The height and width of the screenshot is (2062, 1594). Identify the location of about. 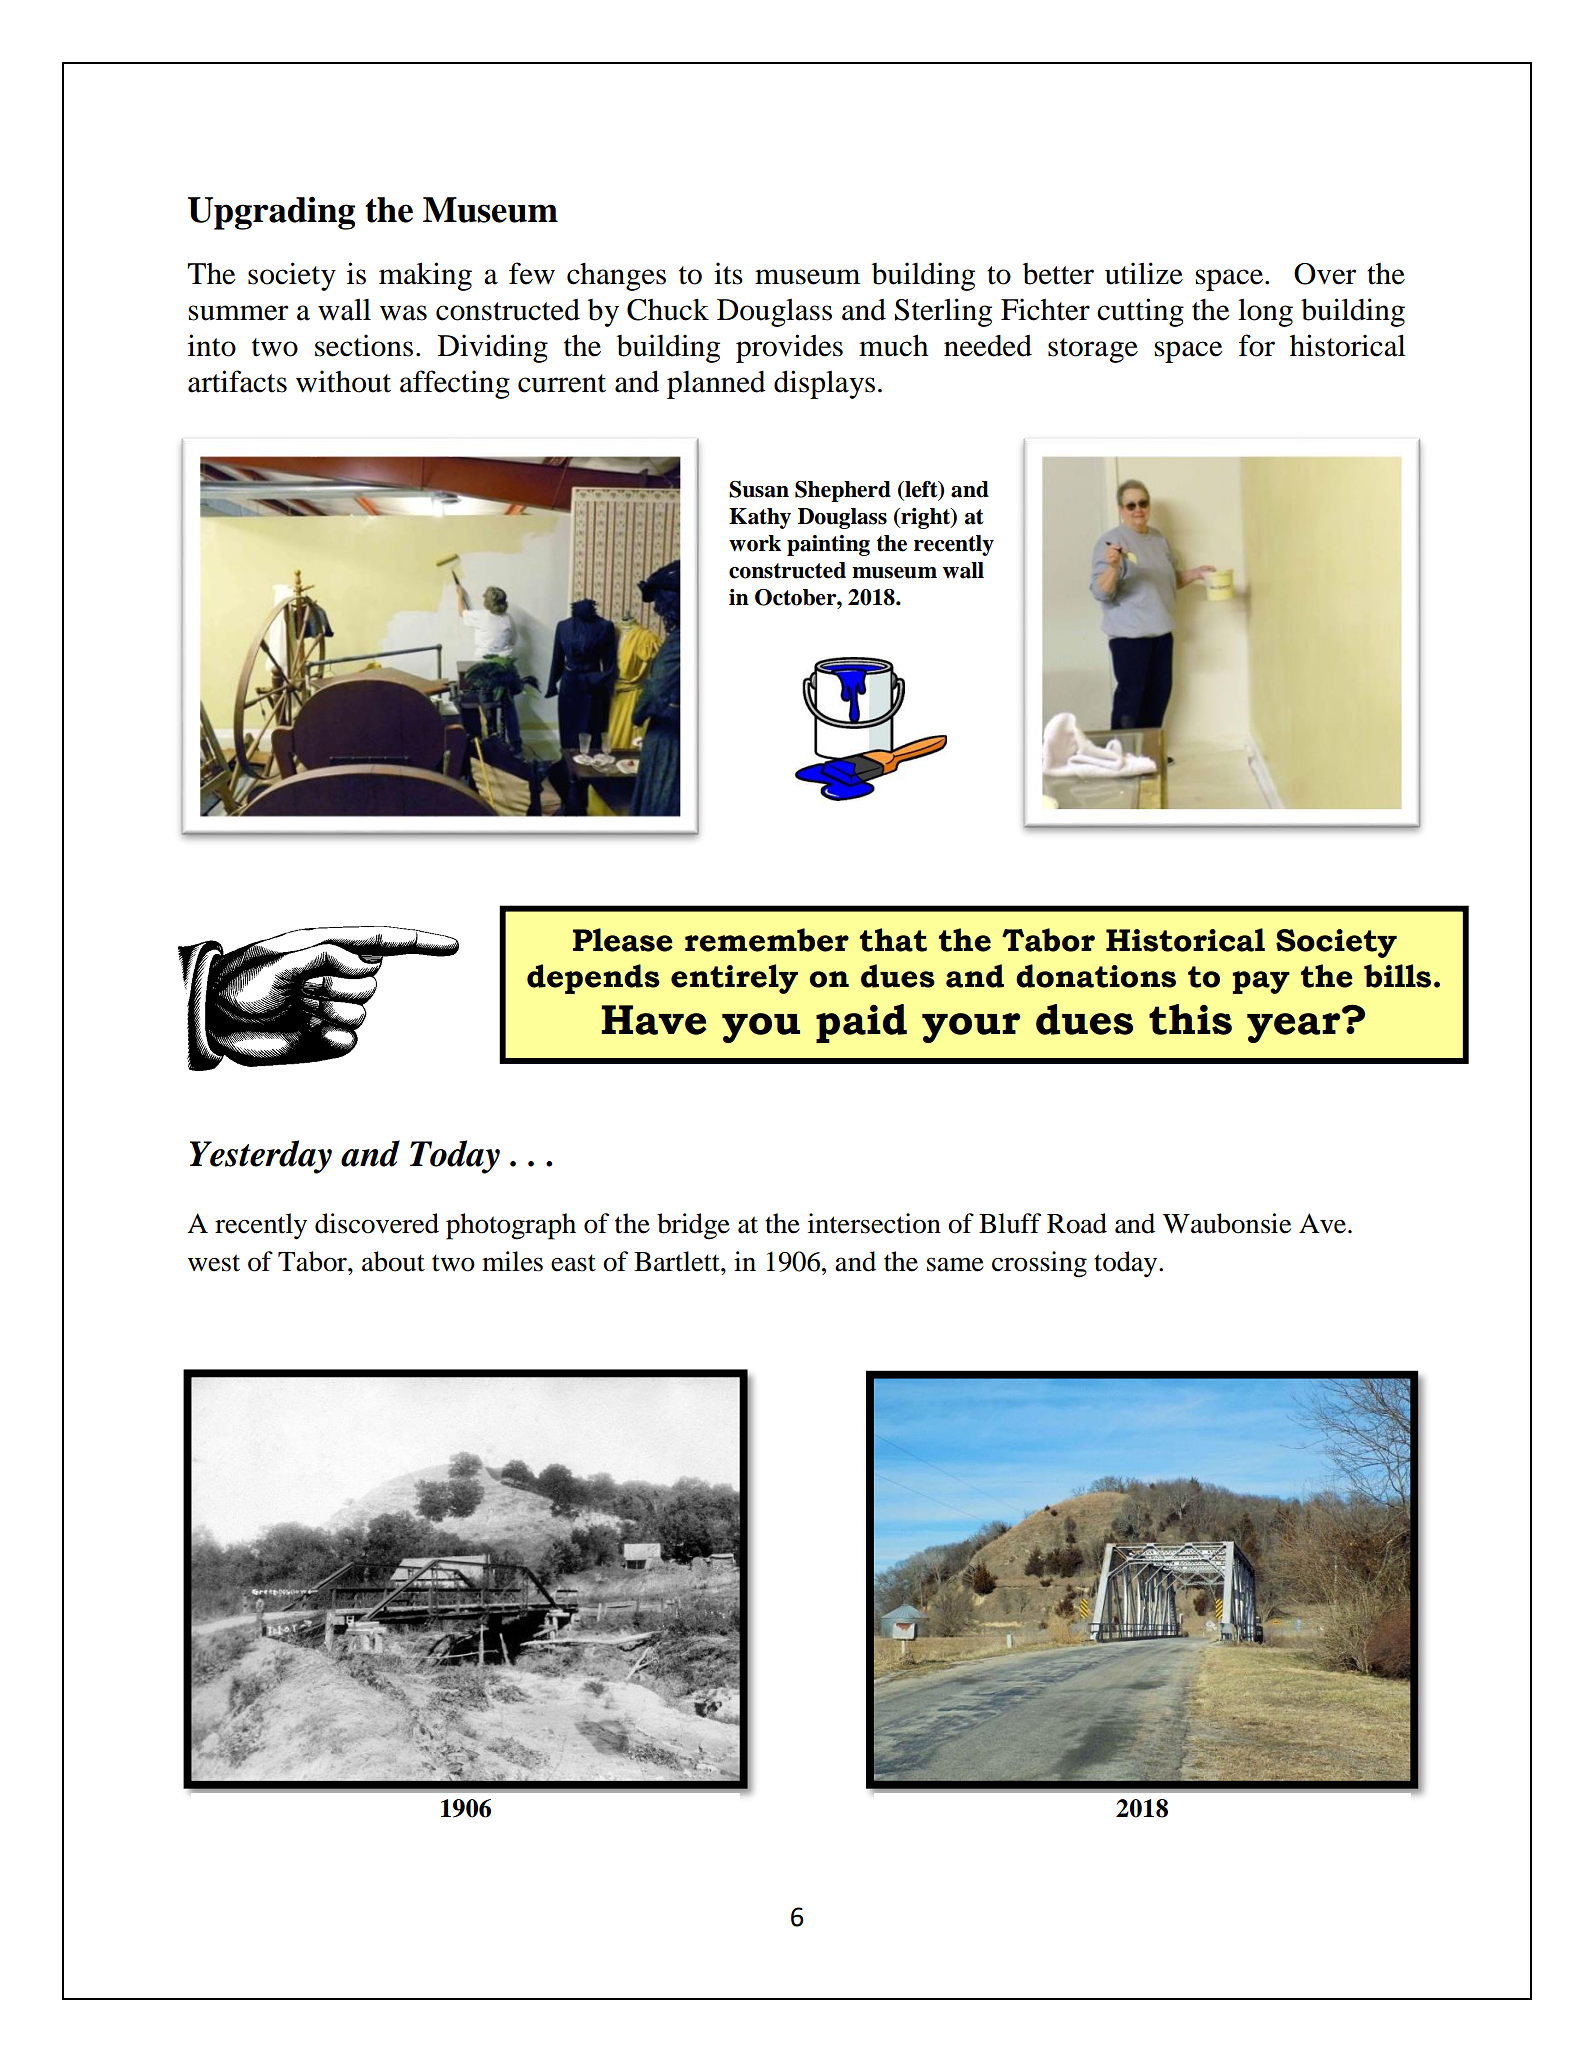
(393, 1261).
